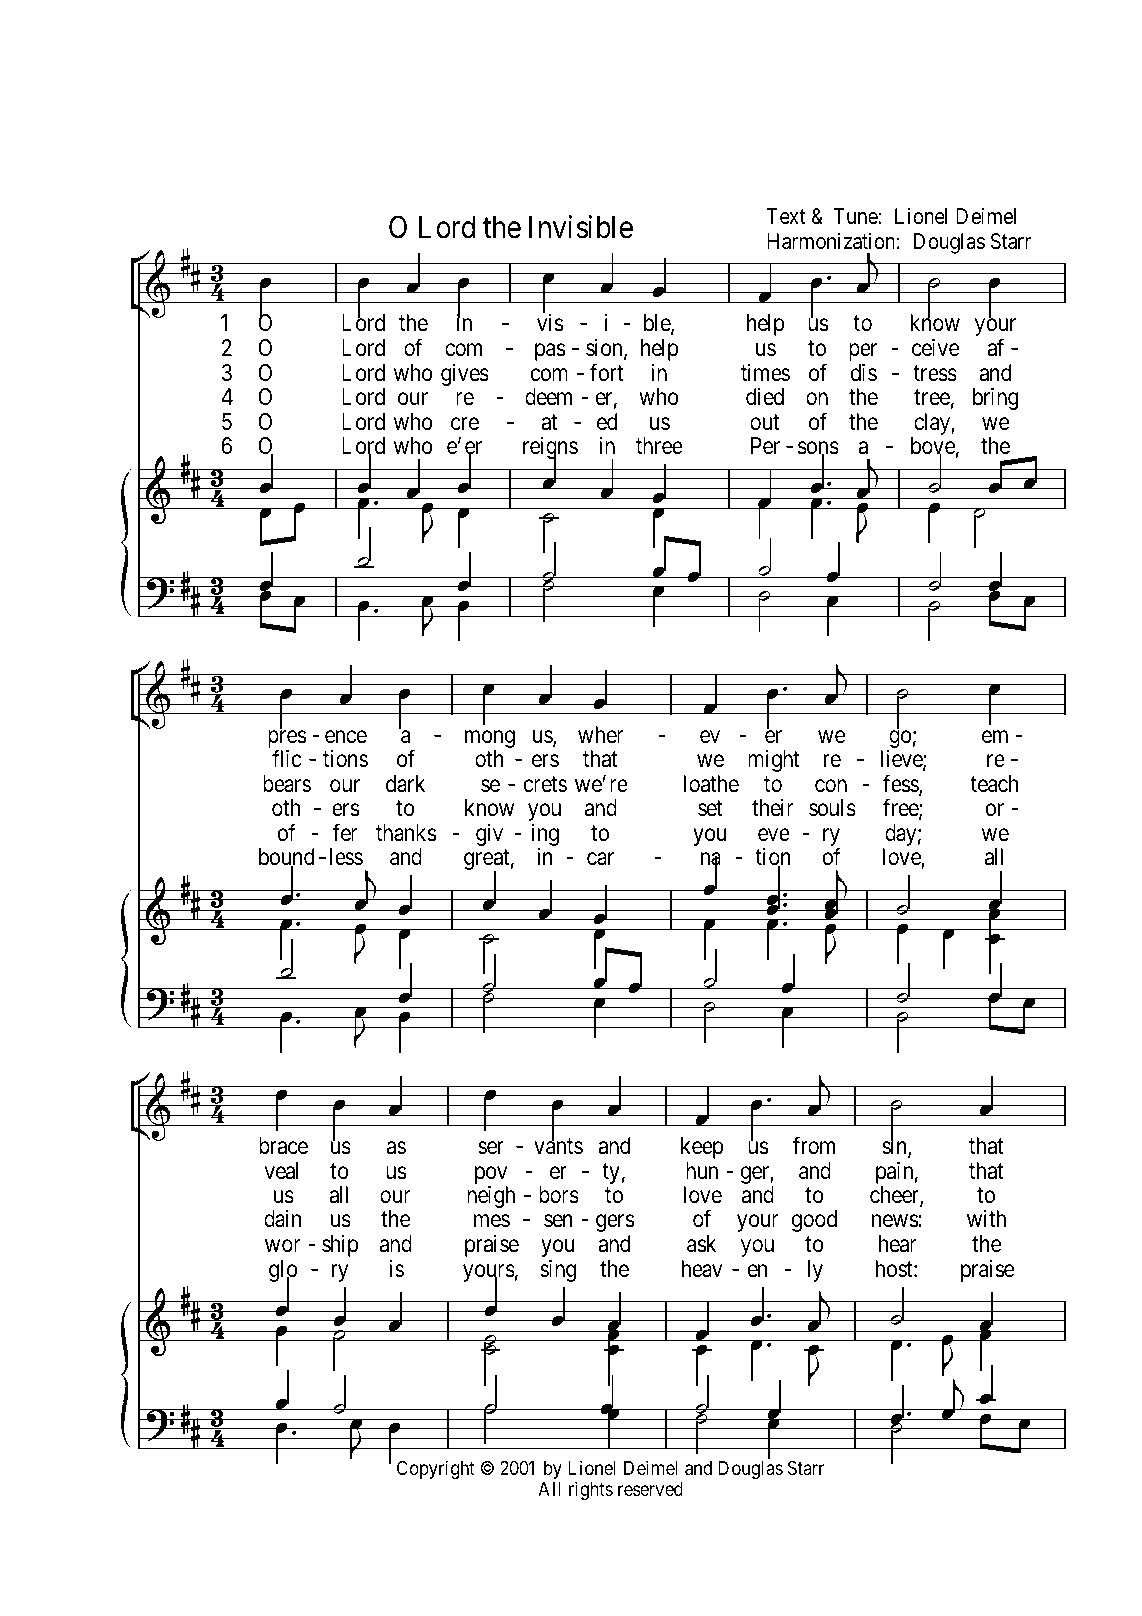  What do you see at coordinates (581, 227) in the screenshot?
I see `Invisible` at bounding box center [581, 227].
